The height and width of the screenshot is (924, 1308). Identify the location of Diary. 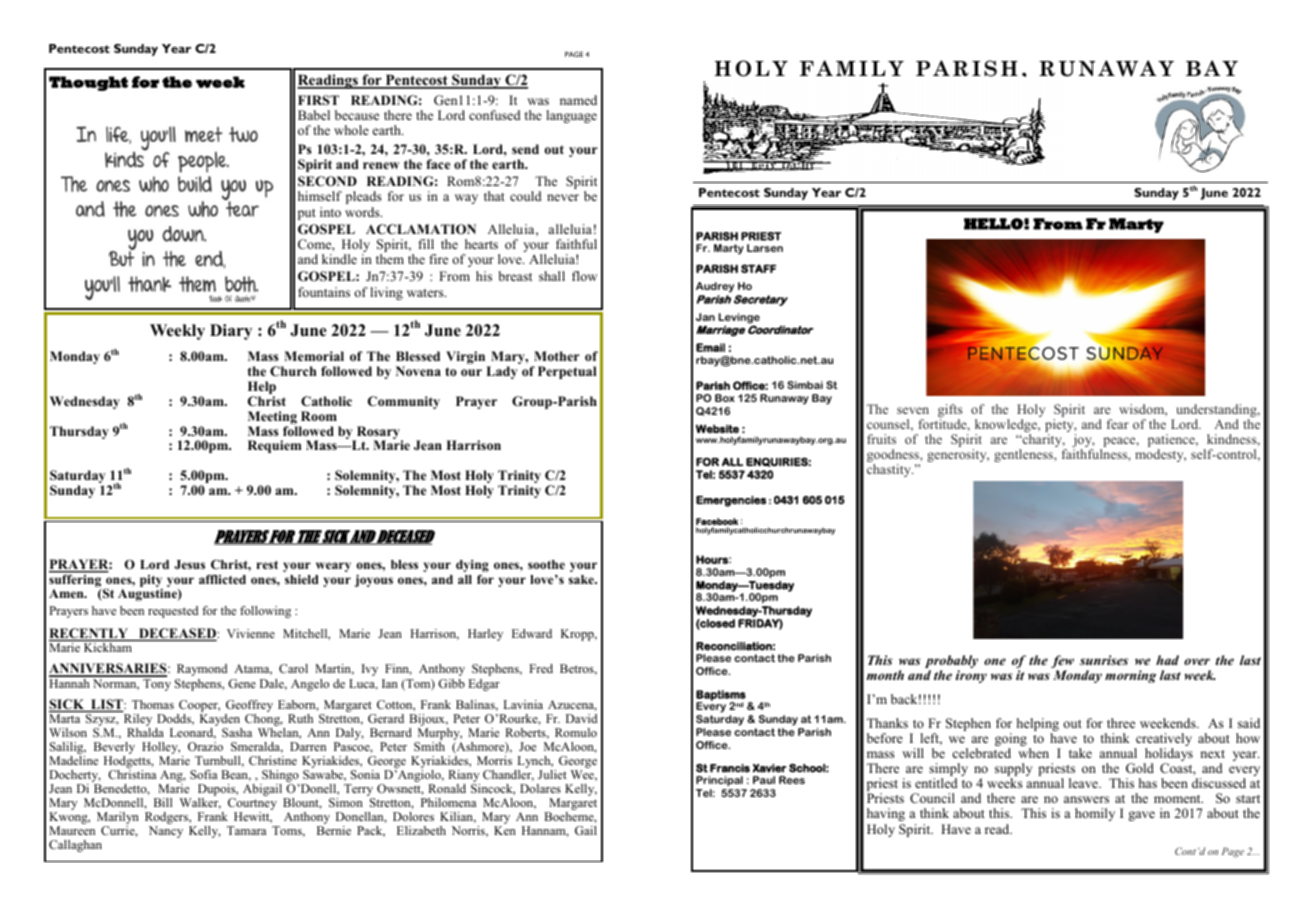
(231, 332).
